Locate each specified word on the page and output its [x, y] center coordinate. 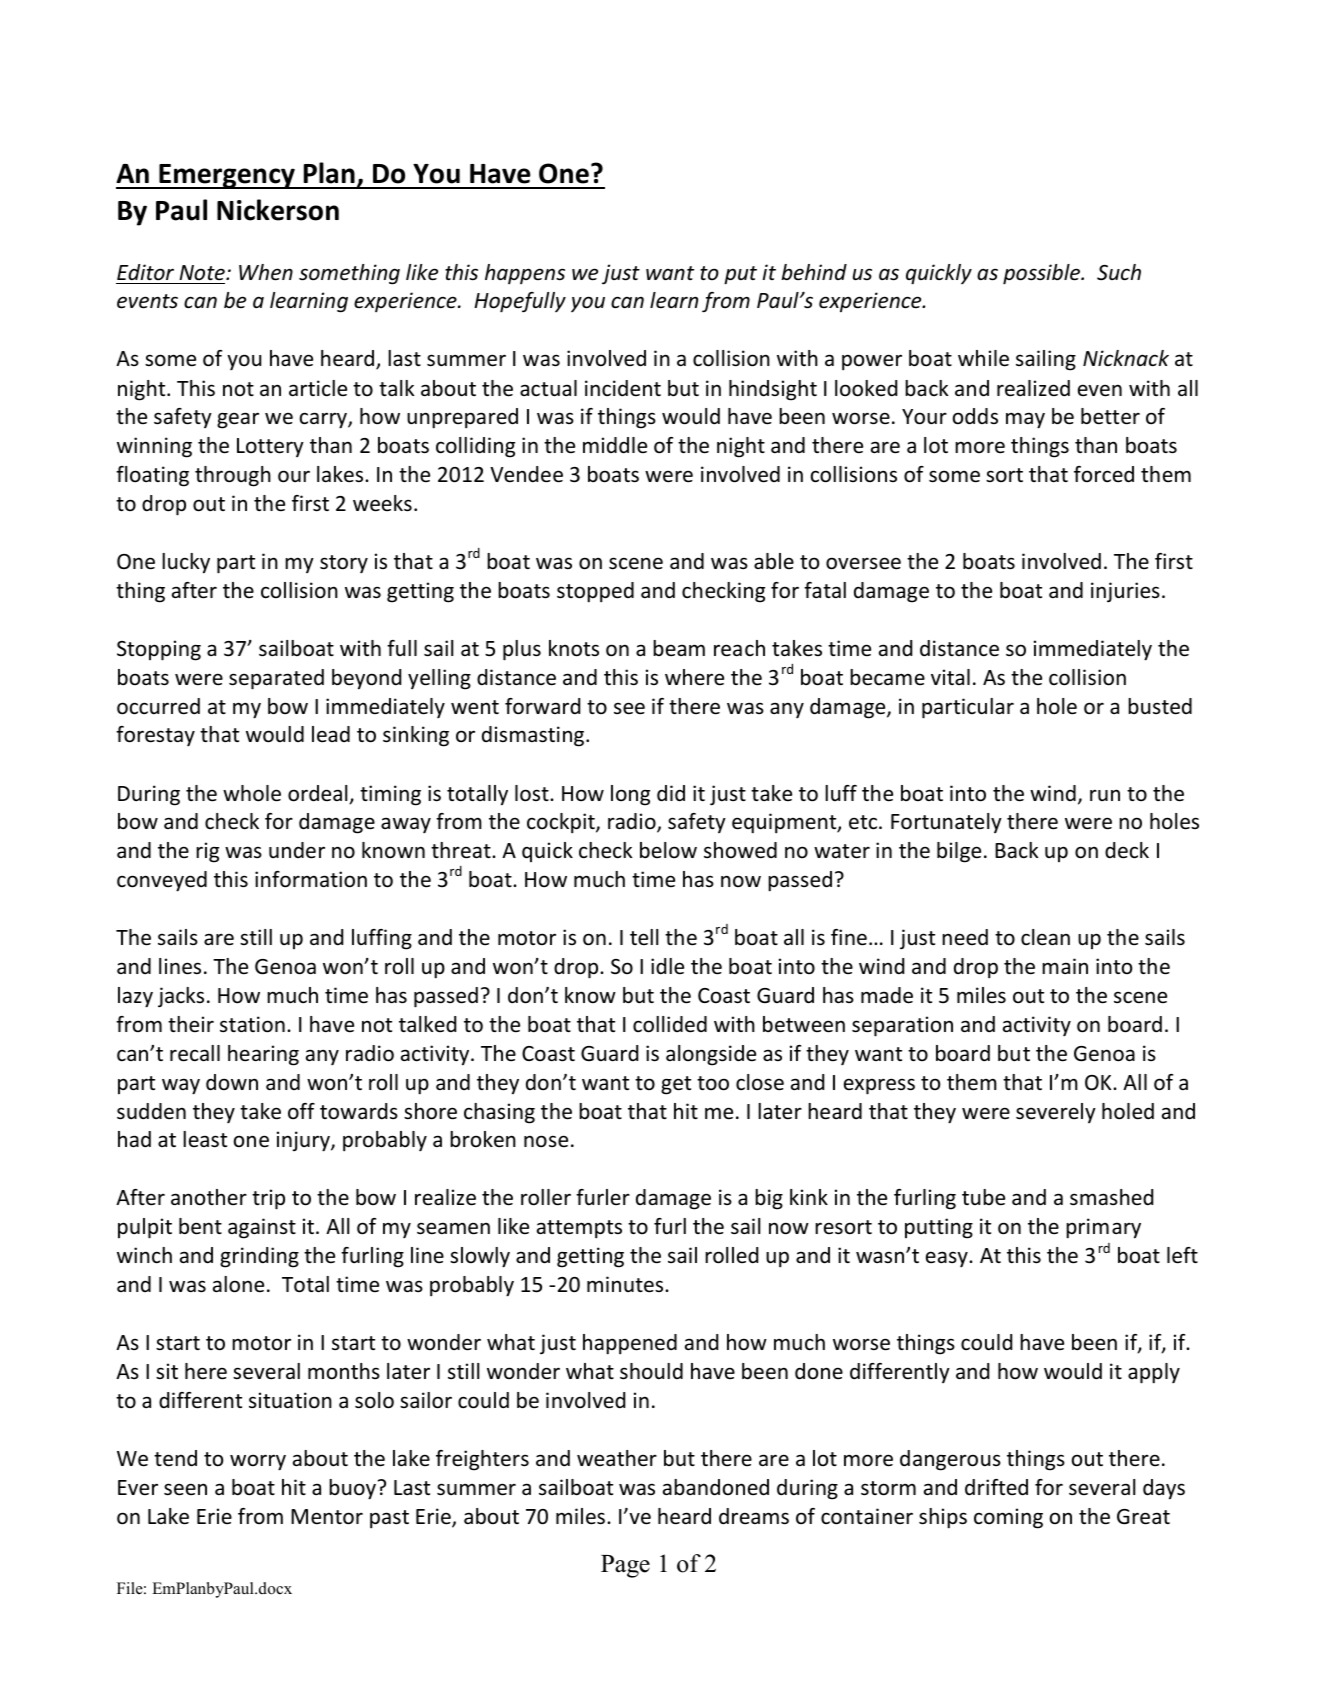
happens [525, 274]
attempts [579, 1229]
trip [268, 1199]
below [668, 850]
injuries [1125, 592]
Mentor [327, 1517]
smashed [1111, 1197]
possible [1043, 274]
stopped [595, 592]
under [297, 850]
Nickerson [278, 210]
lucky [186, 563]
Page [625, 1566]
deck [1127, 850]
